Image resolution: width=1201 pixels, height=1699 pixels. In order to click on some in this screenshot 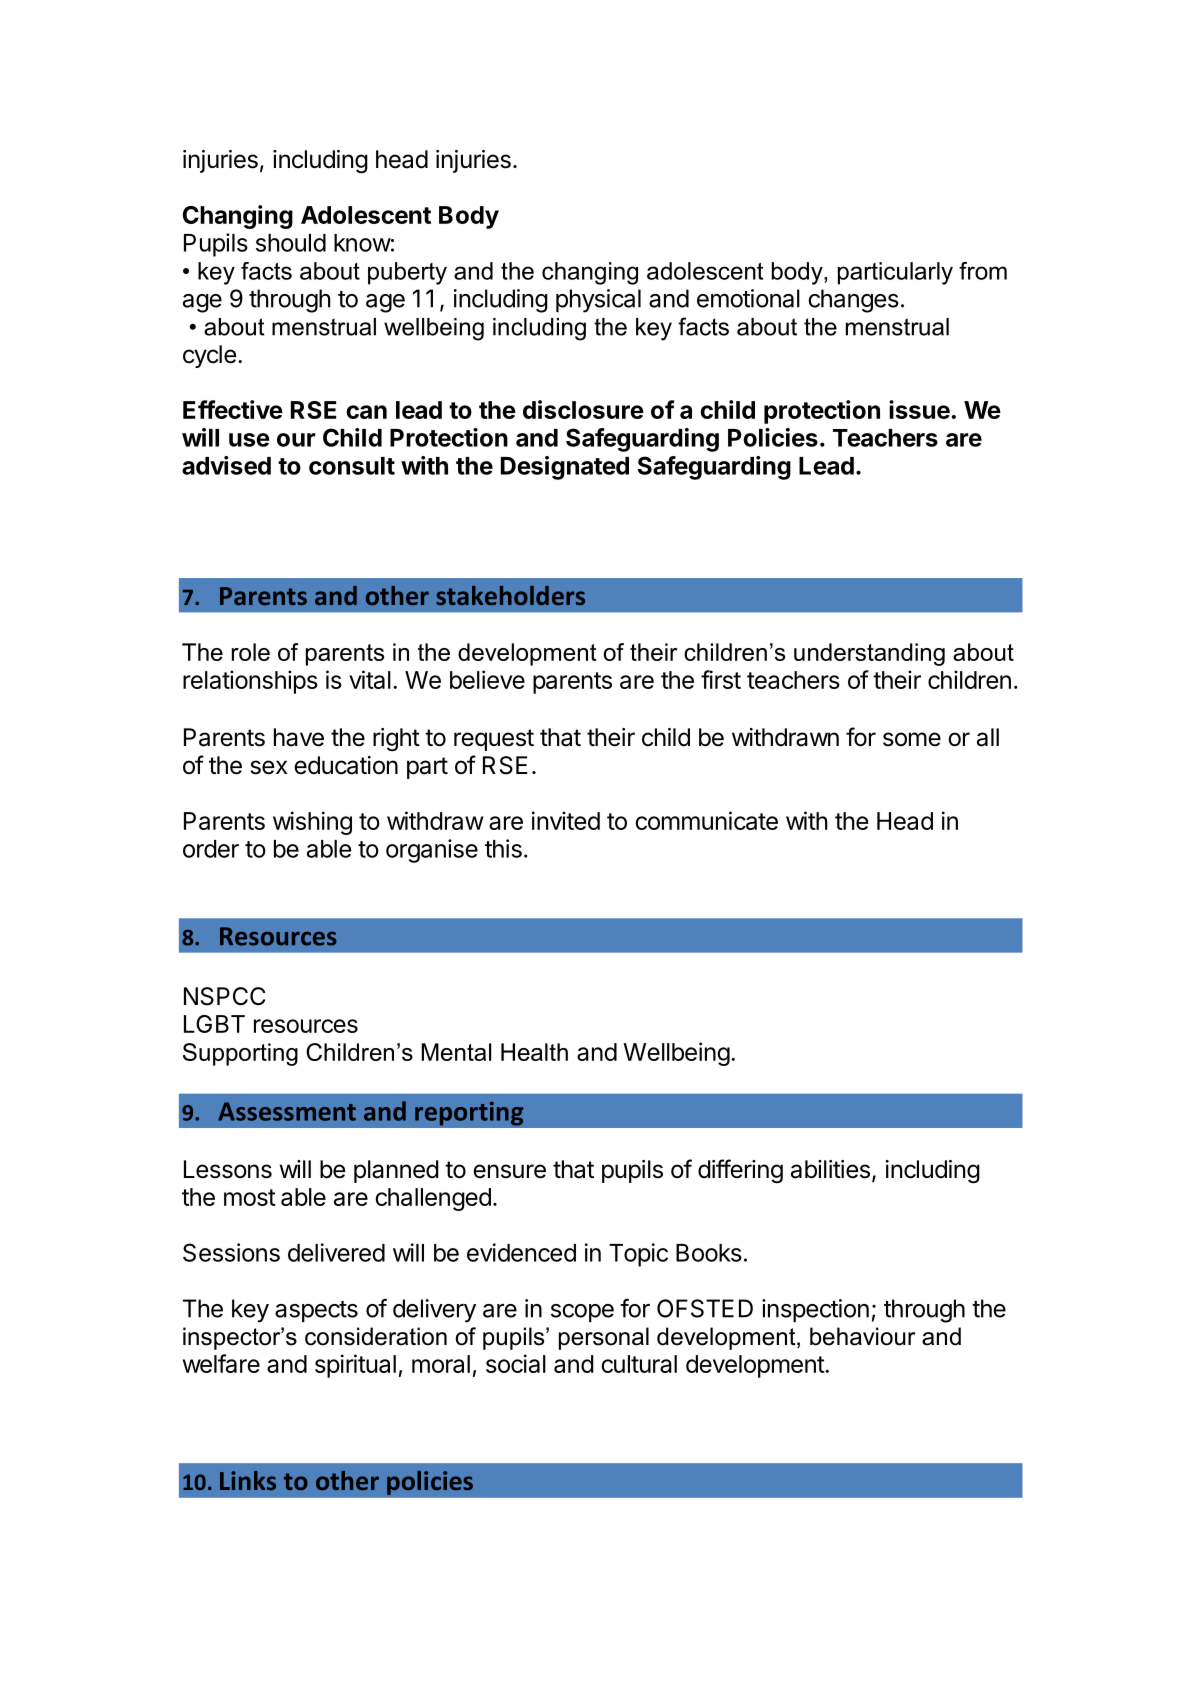, I will do `click(912, 739)`.
